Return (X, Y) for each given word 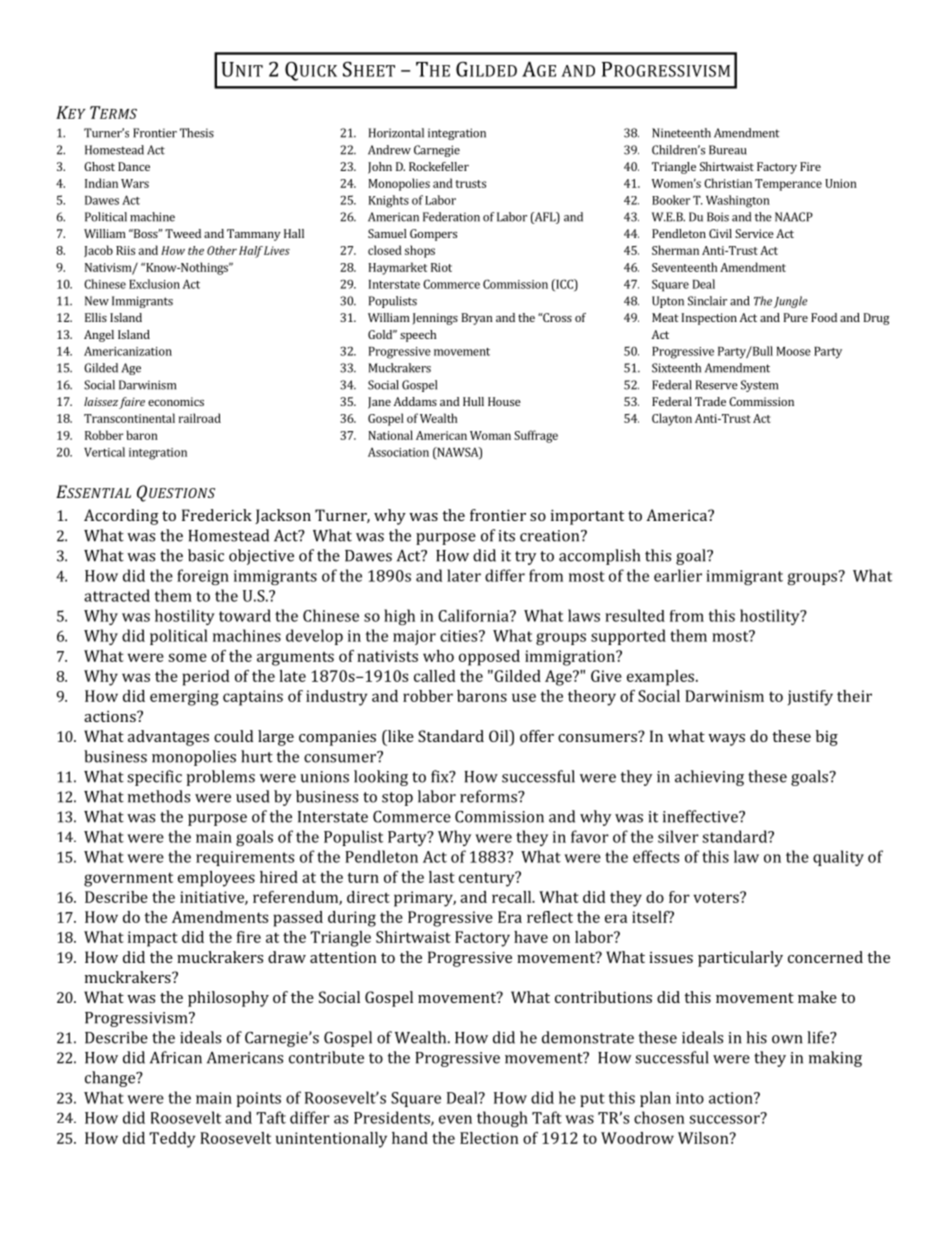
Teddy (172, 1140)
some (187, 657)
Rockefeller (439, 166)
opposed (489, 658)
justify (810, 698)
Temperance (788, 185)
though (502, 1119)
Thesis (197, 133)
